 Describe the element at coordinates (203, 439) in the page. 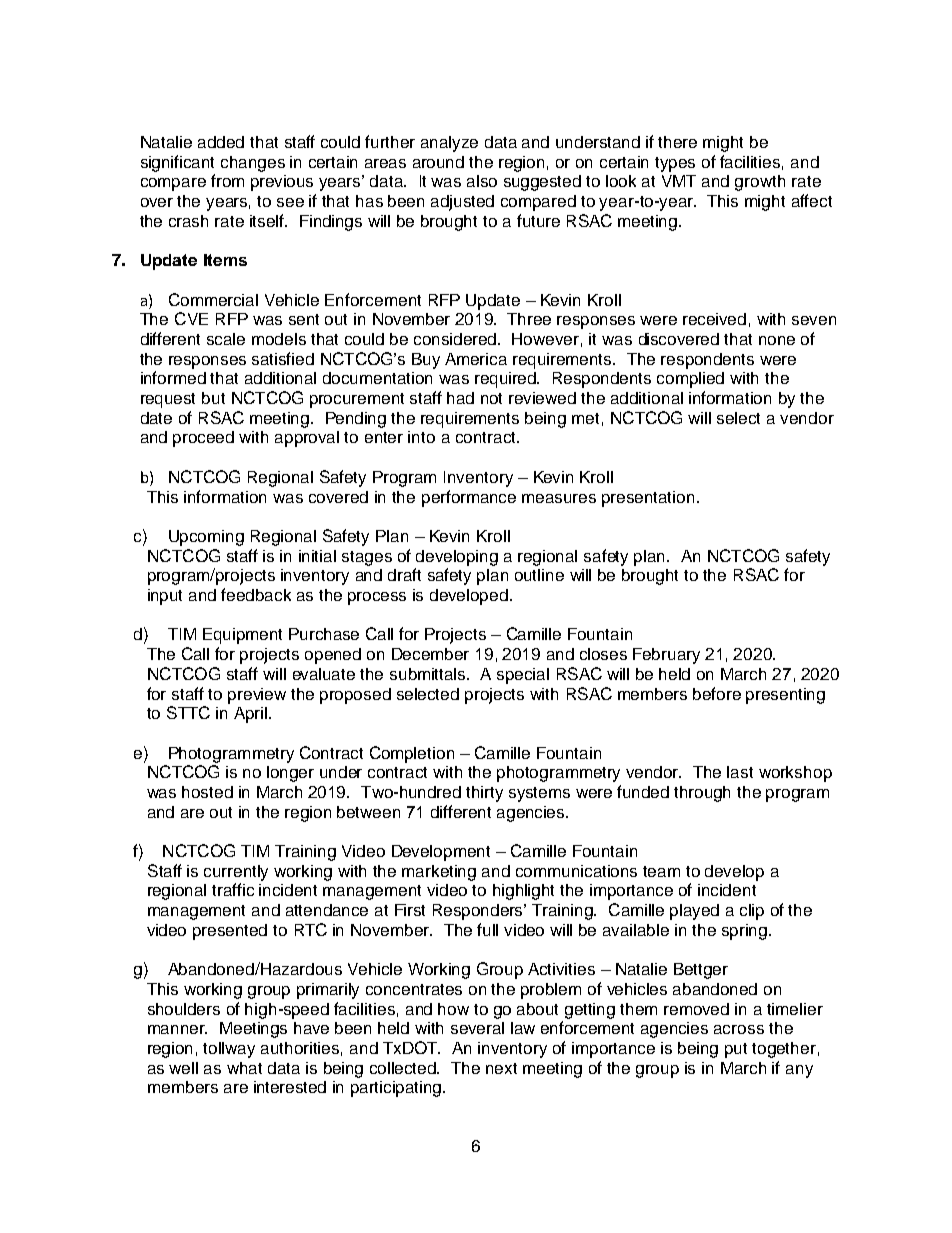

I see `proceed` at that location.
